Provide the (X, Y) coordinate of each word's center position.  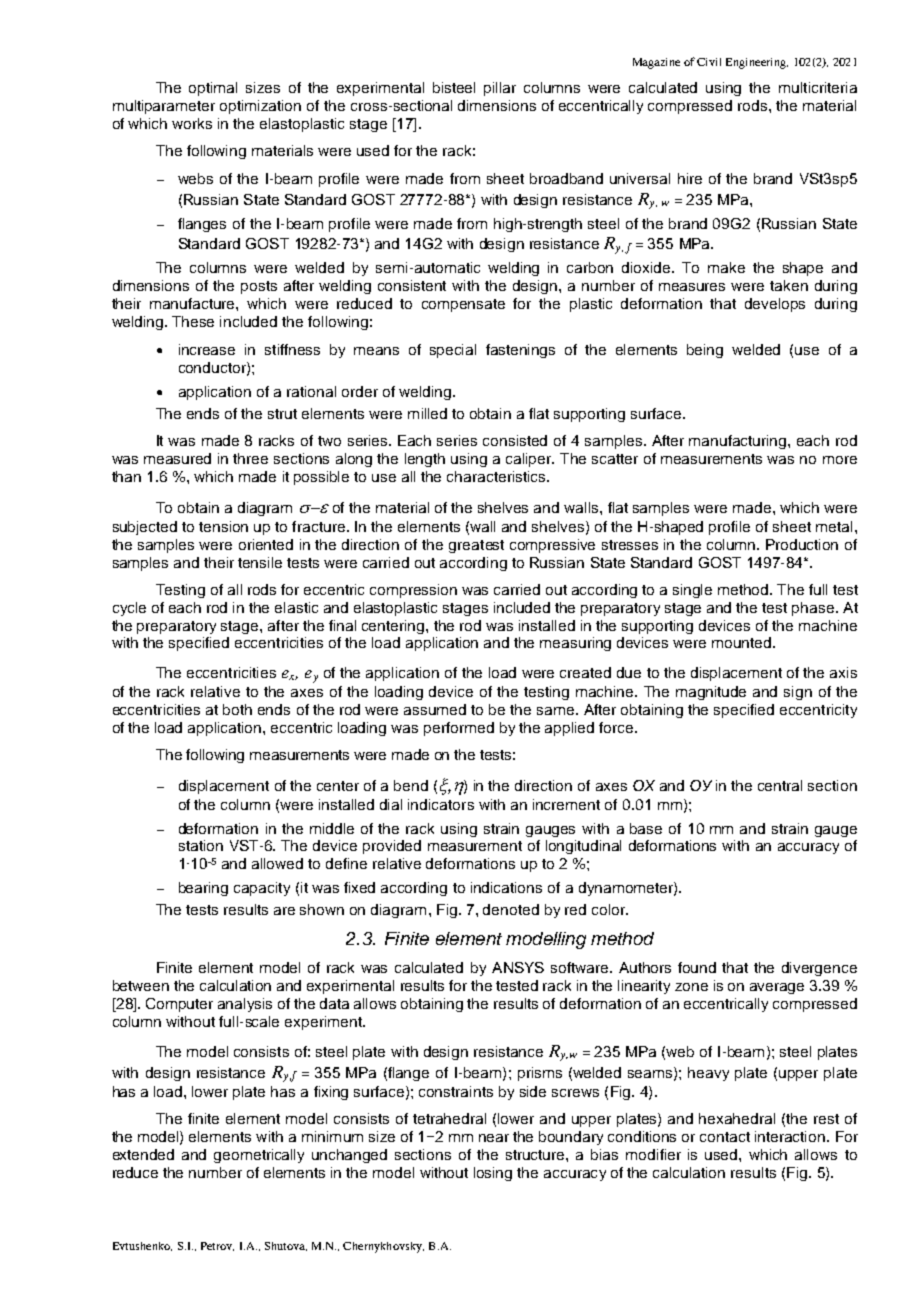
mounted (743, 642)
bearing (203, 889)
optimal (213, 89)
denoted (511, 909)
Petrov (217, 1246)
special (453, 351)
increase (207, 349)
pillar (500, 89)
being (705, 351)
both (237, 709)
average (777, 988)
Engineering (757, 63)
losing (493, 1174)
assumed (435, 709)
